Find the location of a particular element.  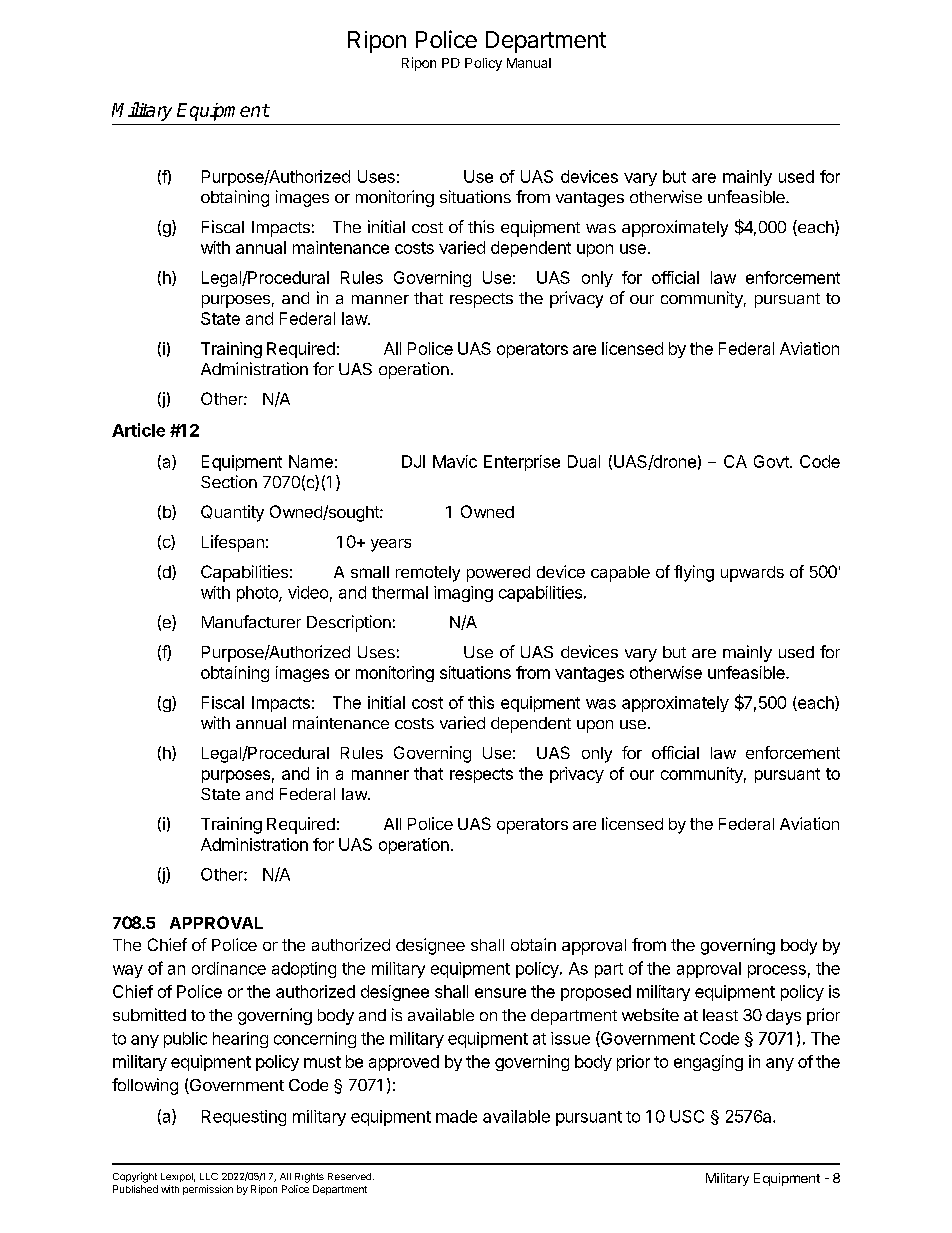

flying is located at coordinates (694, 573).
